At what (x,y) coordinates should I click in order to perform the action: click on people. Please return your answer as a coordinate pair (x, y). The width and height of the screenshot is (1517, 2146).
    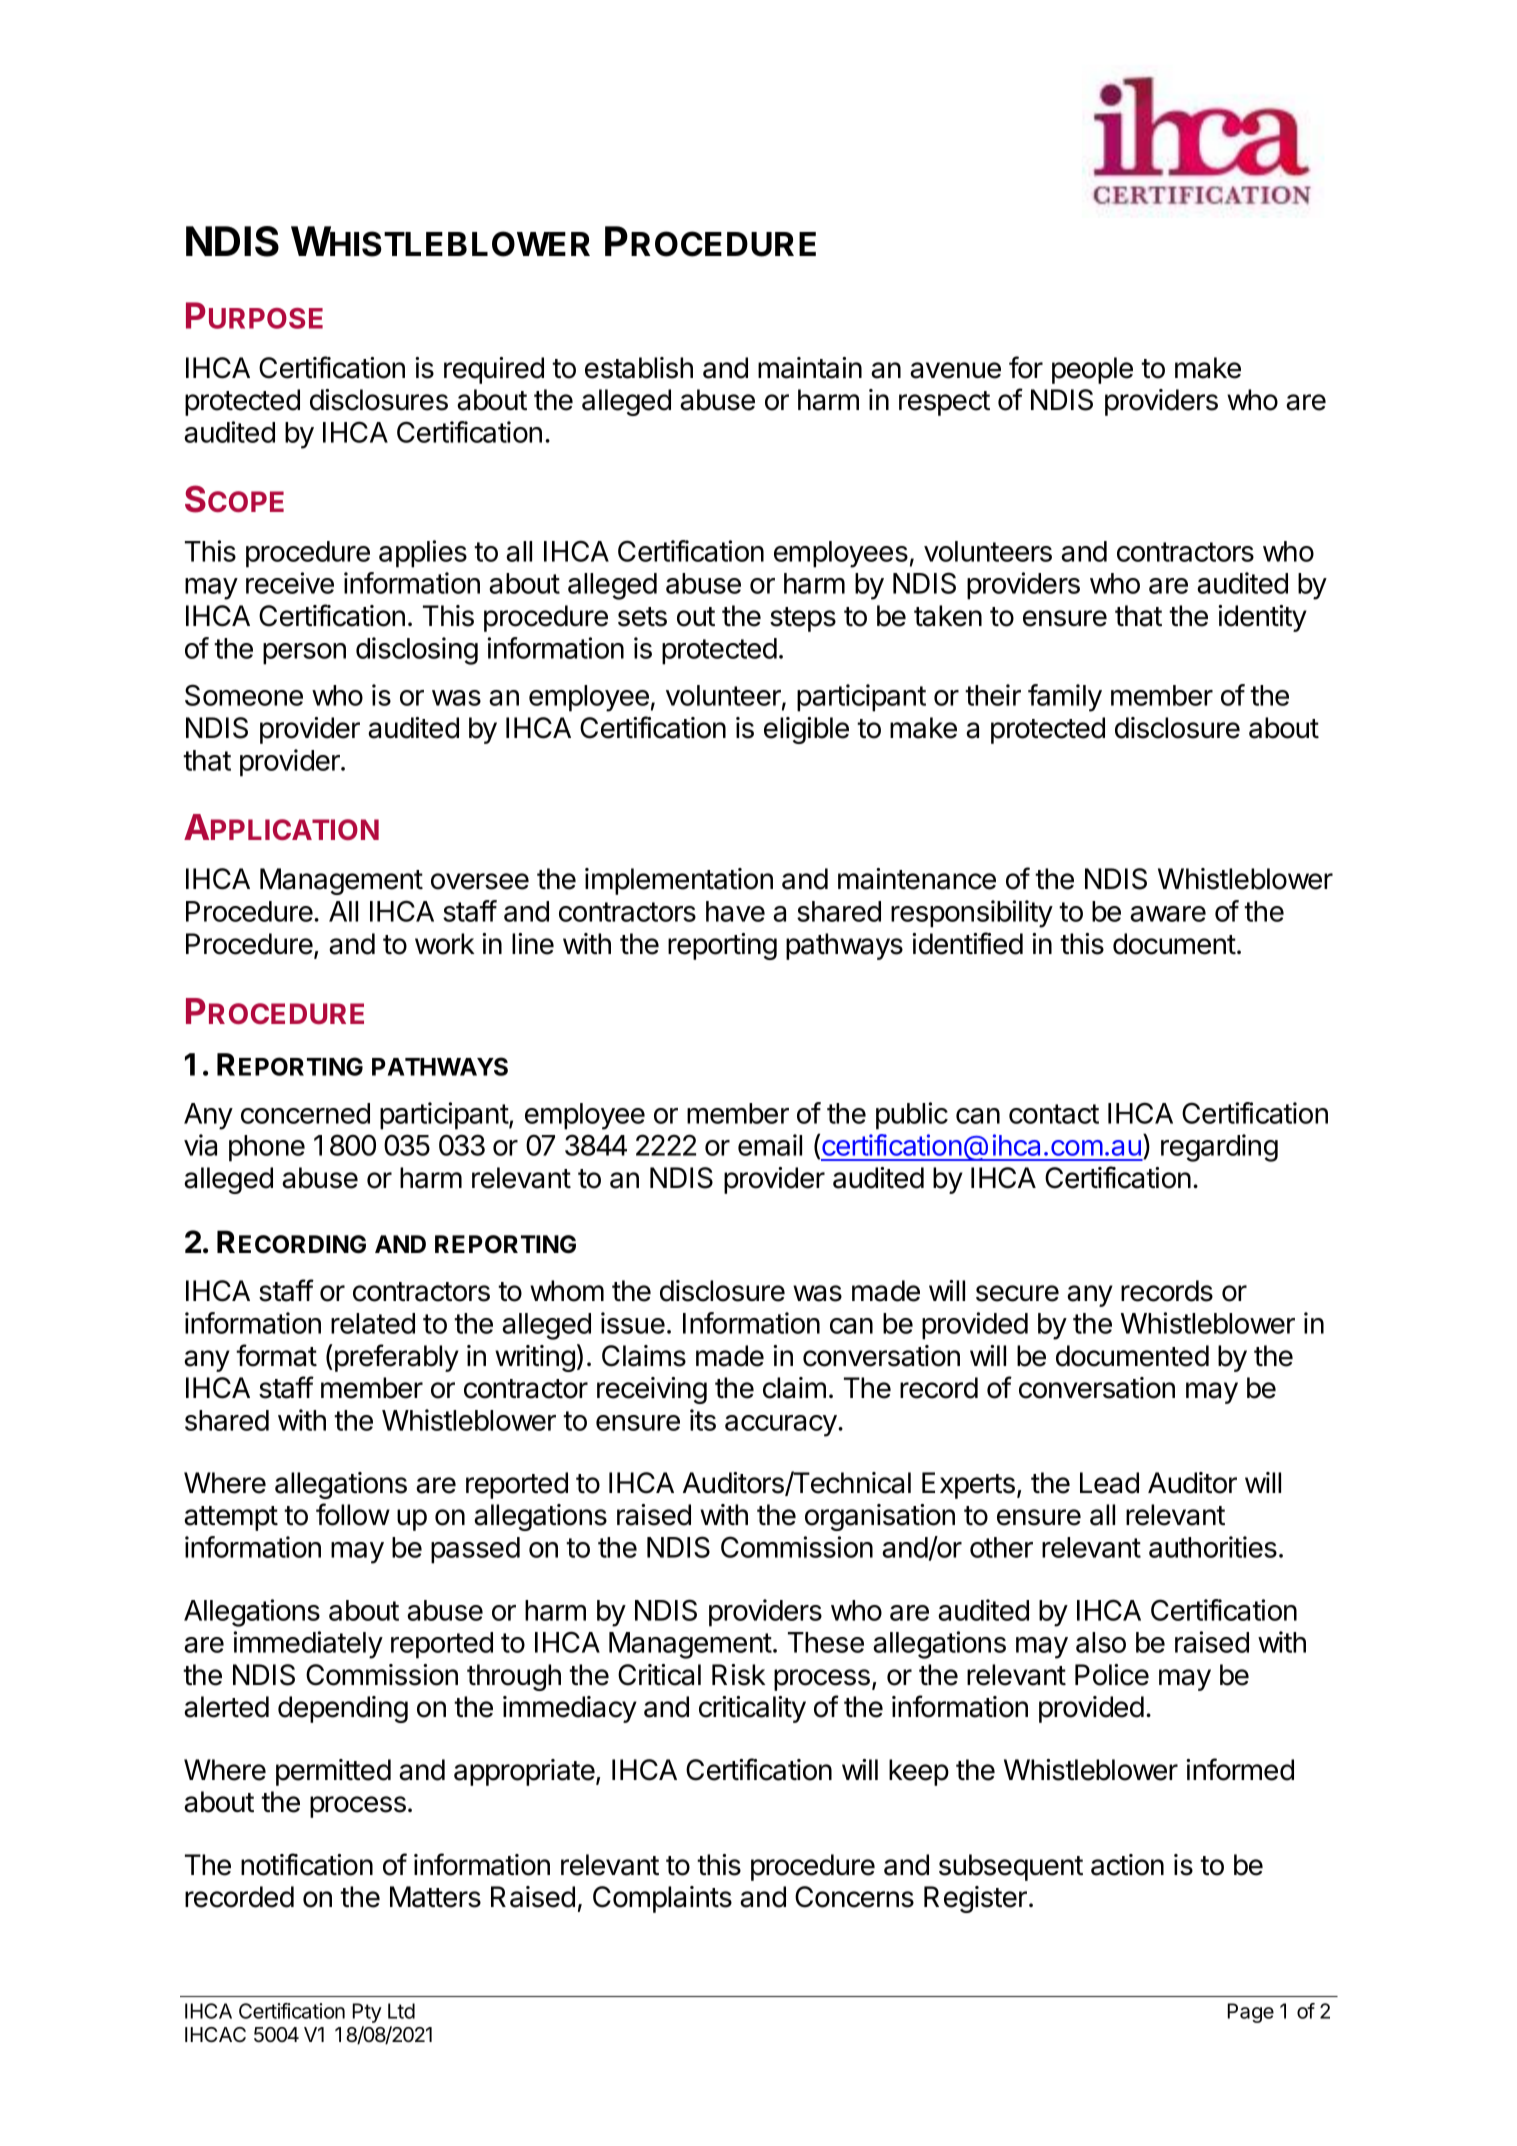
    Looking at the image, I should click on (1092, 370).
